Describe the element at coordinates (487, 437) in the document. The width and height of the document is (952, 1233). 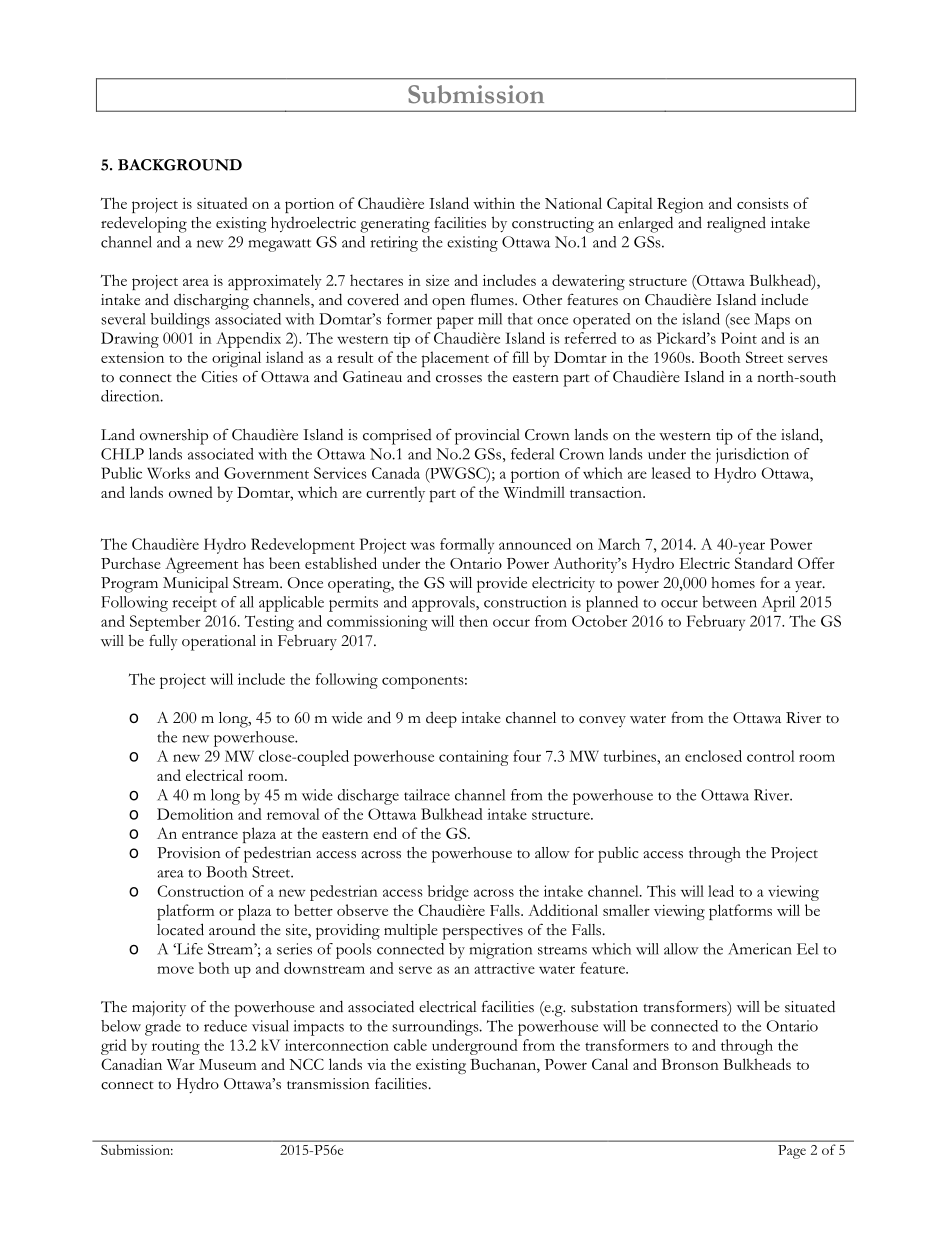
I see `provincial` at that location.
